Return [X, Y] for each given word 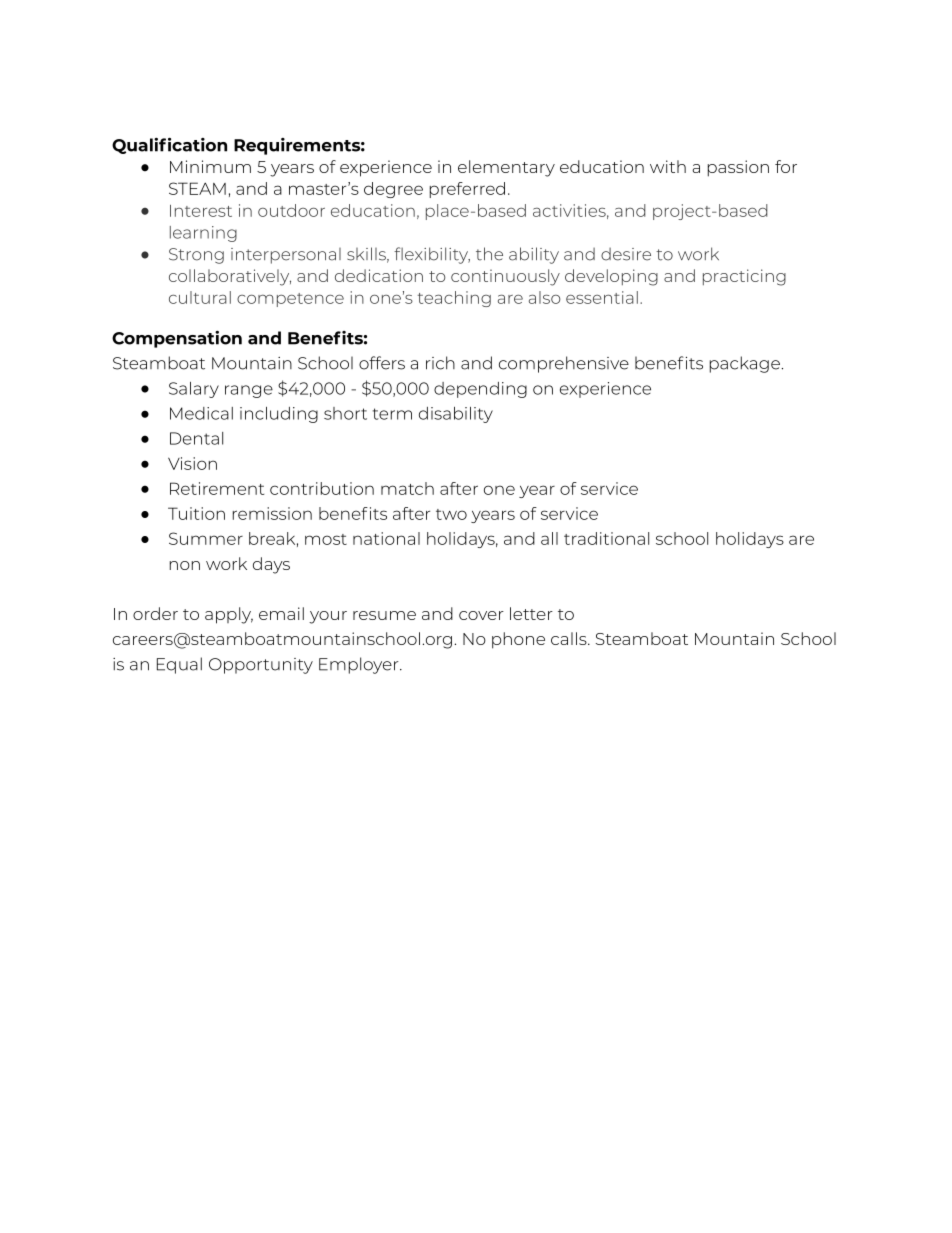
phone [518, 640]
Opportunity [261, 666]
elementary [506, 168]
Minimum [210, 166]
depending [480, 390]
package [745, 364]
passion [738, 168]
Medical [201, 413]
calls [570, 638]
